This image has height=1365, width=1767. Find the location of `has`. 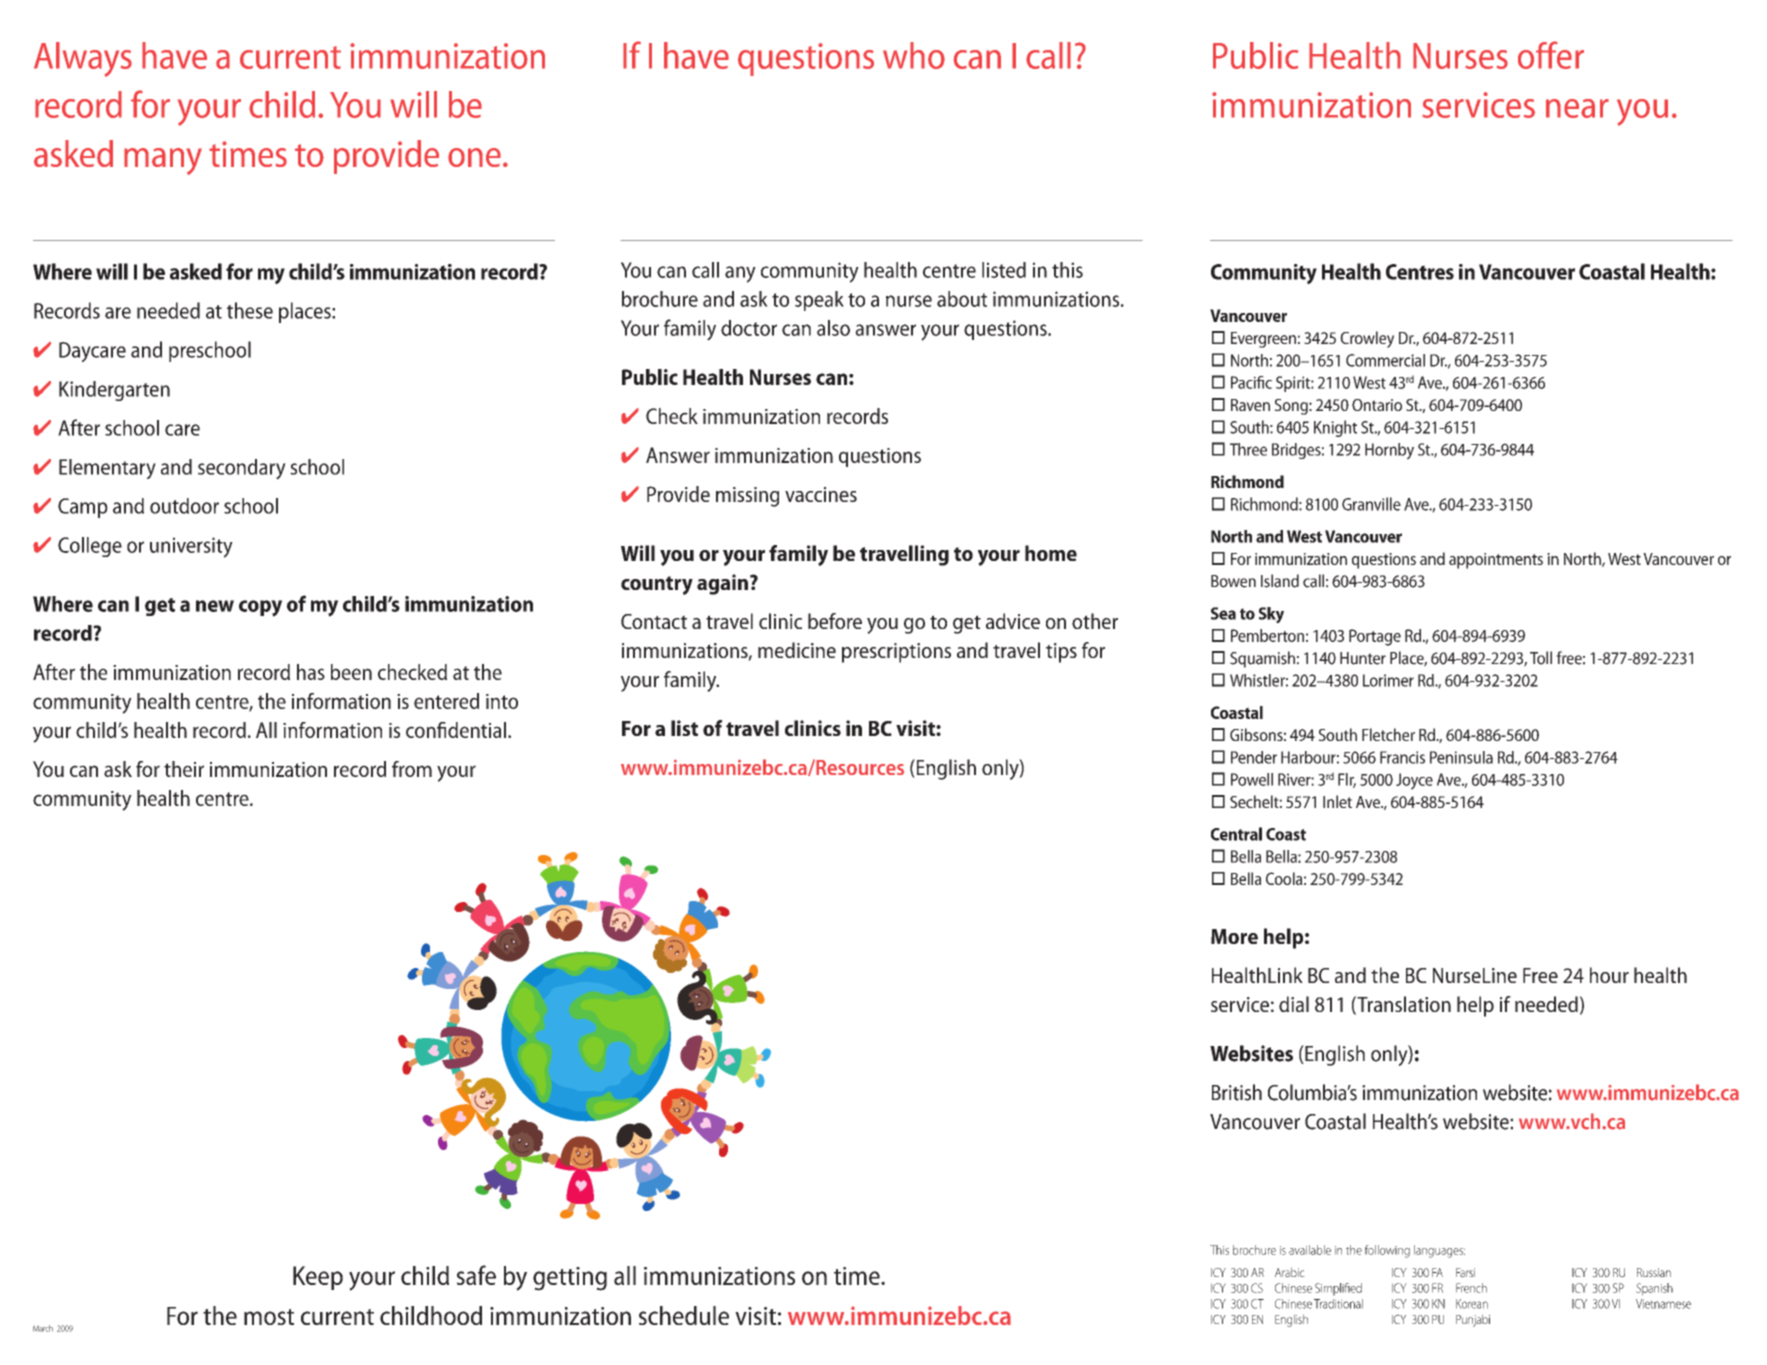

has is located at coordinates (311, 672).
